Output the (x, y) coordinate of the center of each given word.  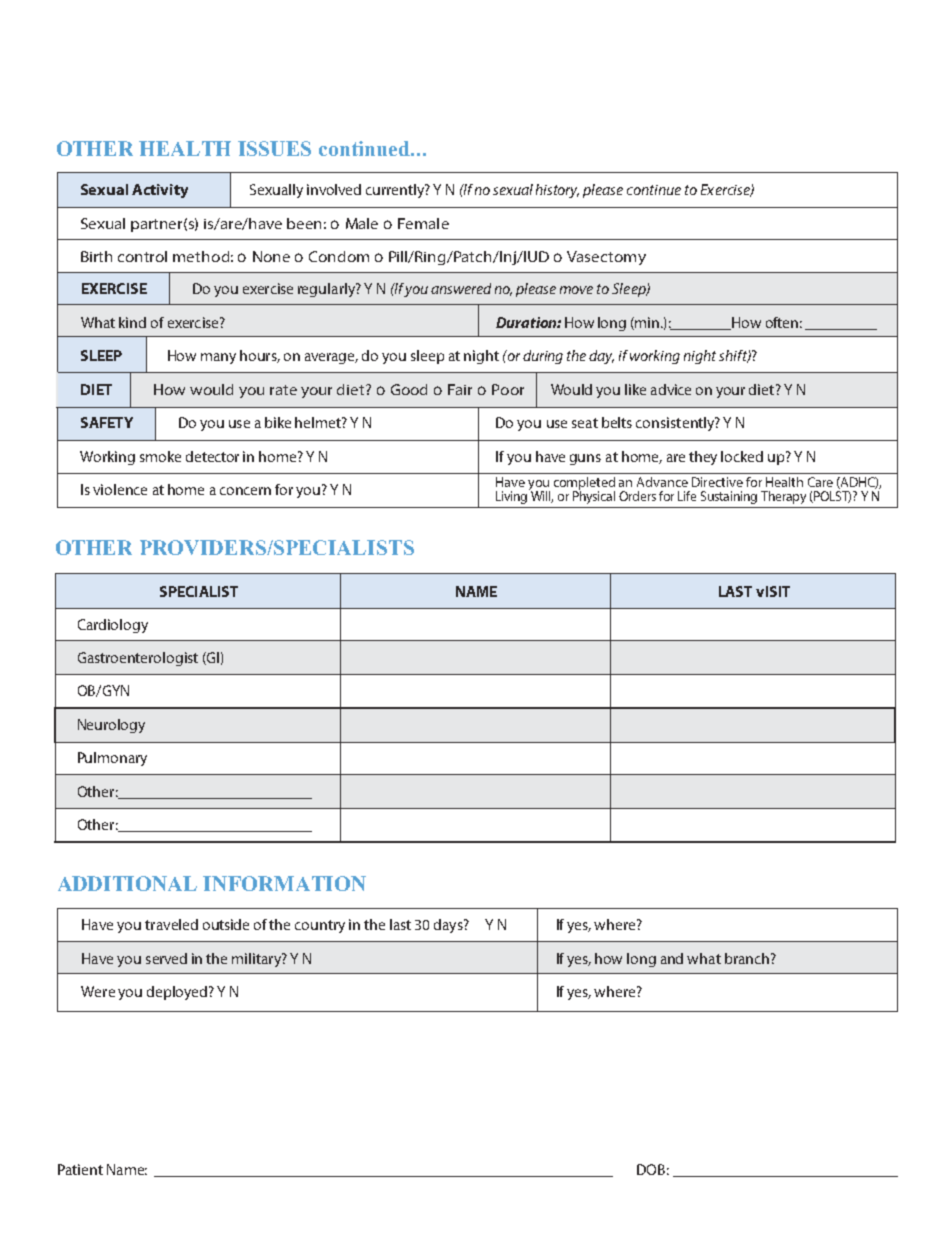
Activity (160, 191)
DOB (651, 1169)
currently (396, 191)
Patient (80, 1169)
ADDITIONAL (127, 883)
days (449, 926)
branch (747, 958)
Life (687, 496)
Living (513, 496)
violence (120, 489)
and (672, 958)
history (557, 191)
